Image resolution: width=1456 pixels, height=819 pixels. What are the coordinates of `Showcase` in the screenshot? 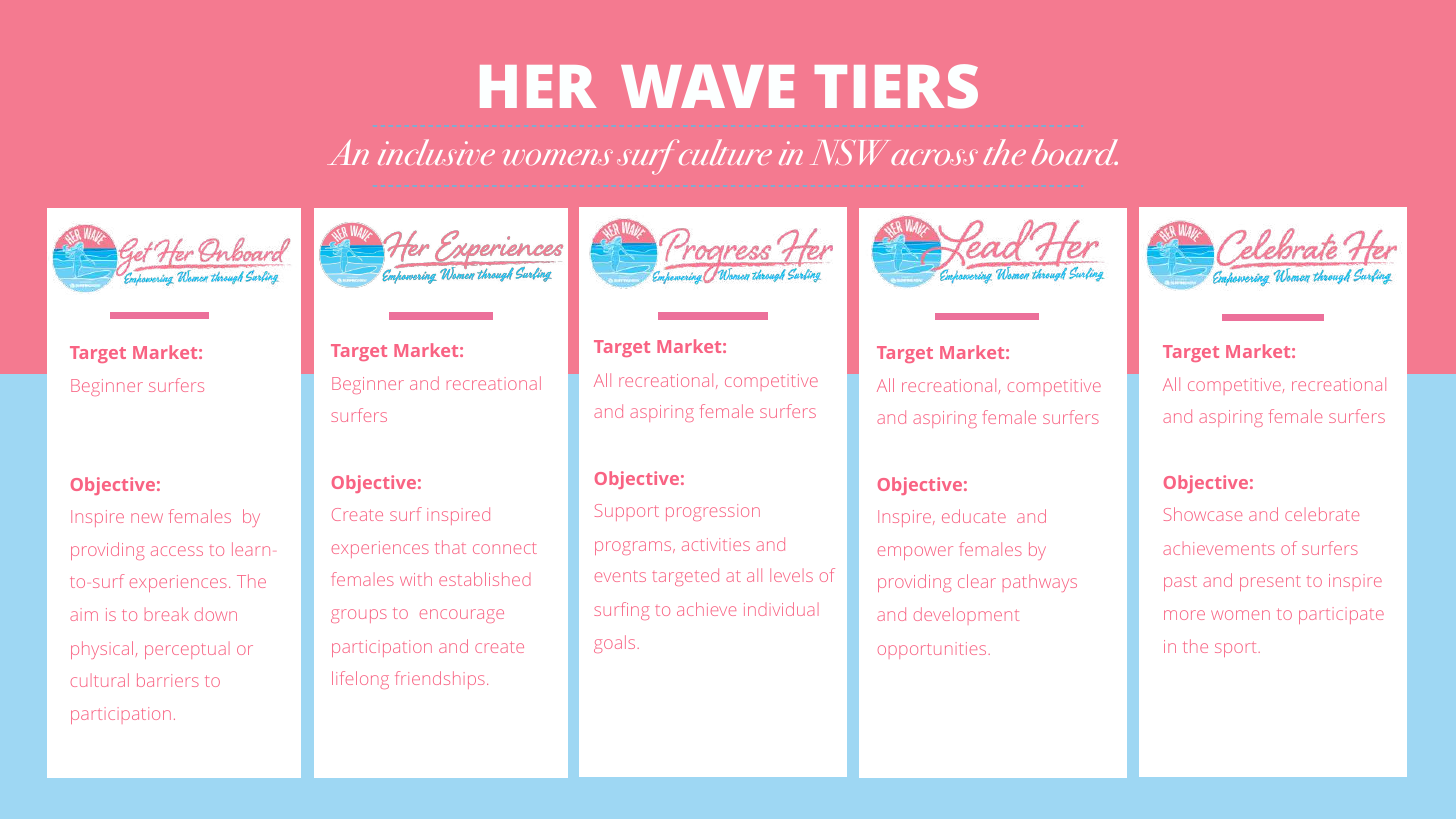 It's located at (1203, 514).
